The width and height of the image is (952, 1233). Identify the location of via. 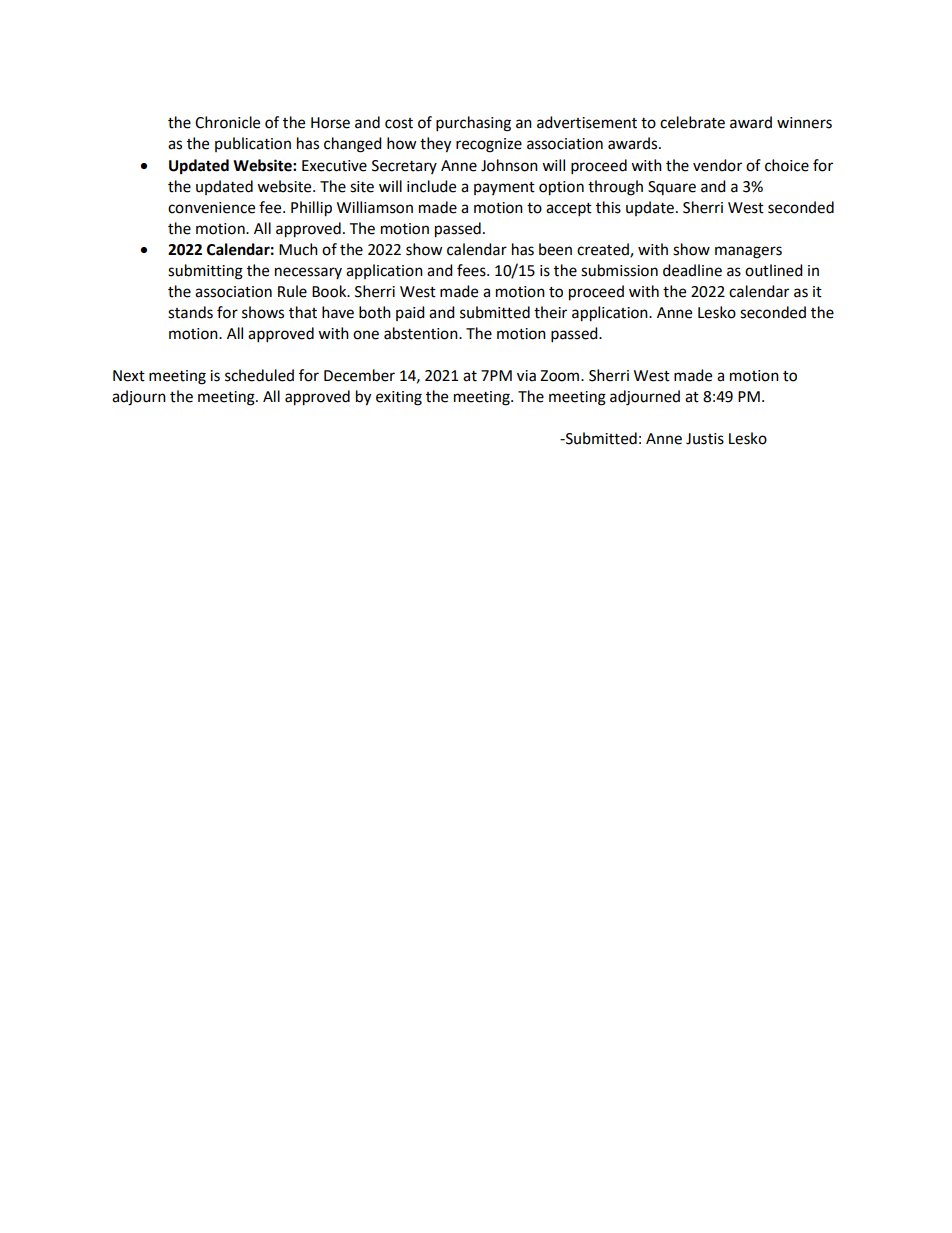
(526, 376).
